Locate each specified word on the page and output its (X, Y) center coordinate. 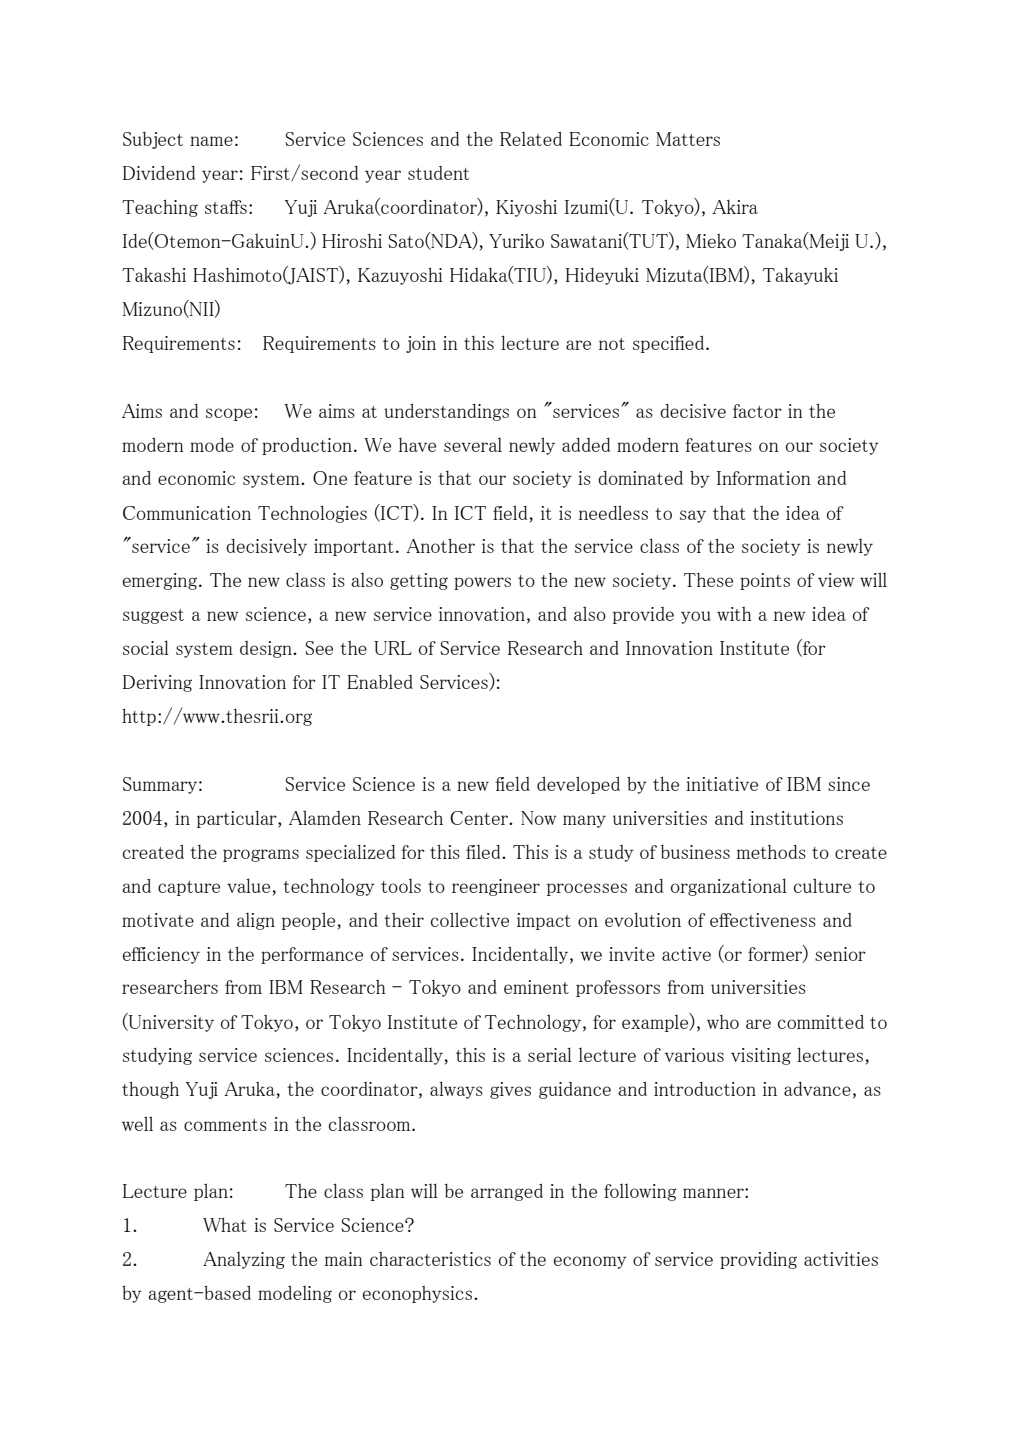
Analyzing (244, 1260)
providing (758, 1260)
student (438, 173)
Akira (735, 207)
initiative (722, 784)
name (211, 141)
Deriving (157, 683)
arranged (507, 1192)
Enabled (380, 682)
